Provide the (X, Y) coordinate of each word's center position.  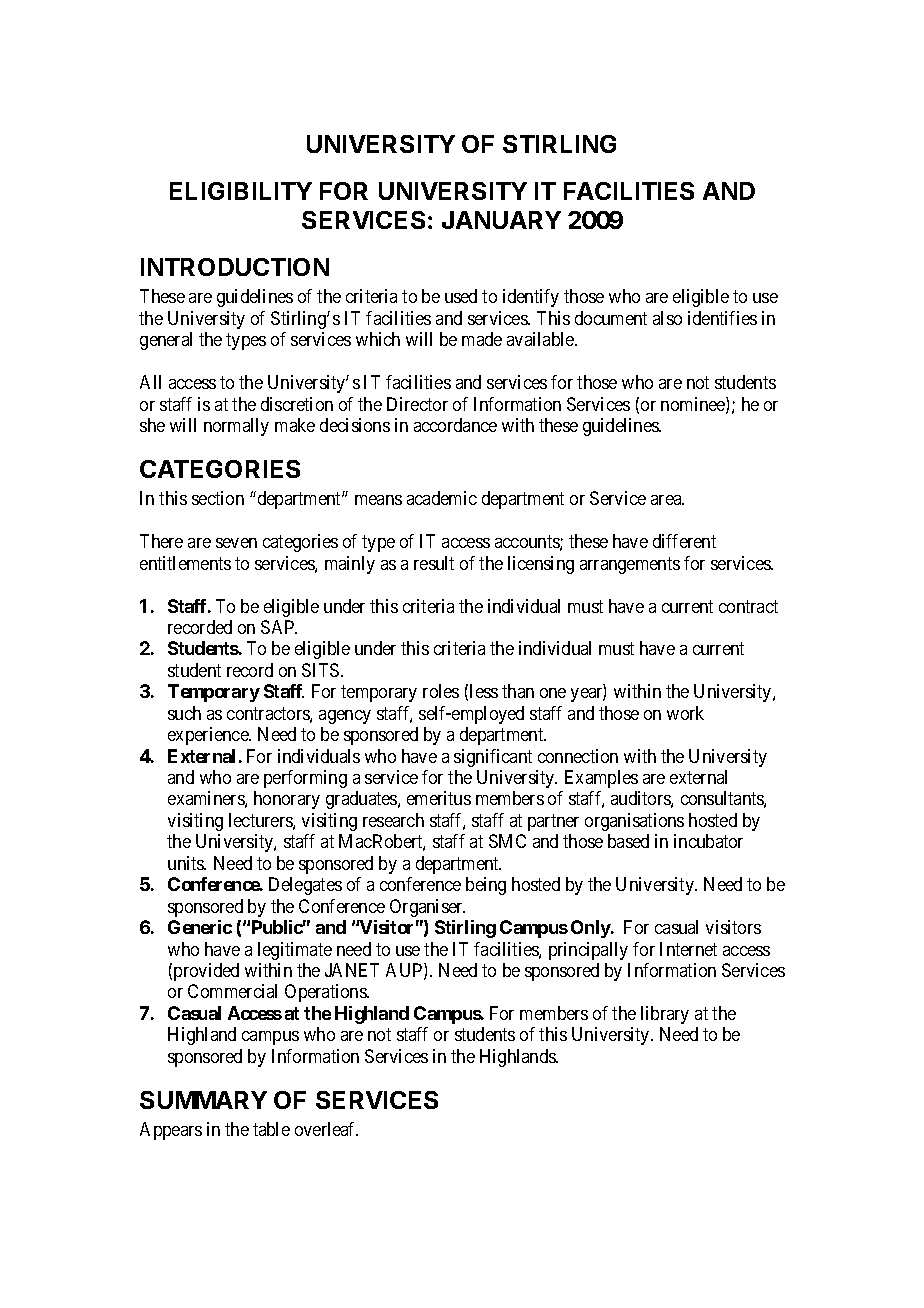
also (667, 318)
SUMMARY (203, 1100)
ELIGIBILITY (241, 191)
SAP (279, 627)
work (685, 713)
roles (441, 691)
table (271, 1129)
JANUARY (501, 220)
